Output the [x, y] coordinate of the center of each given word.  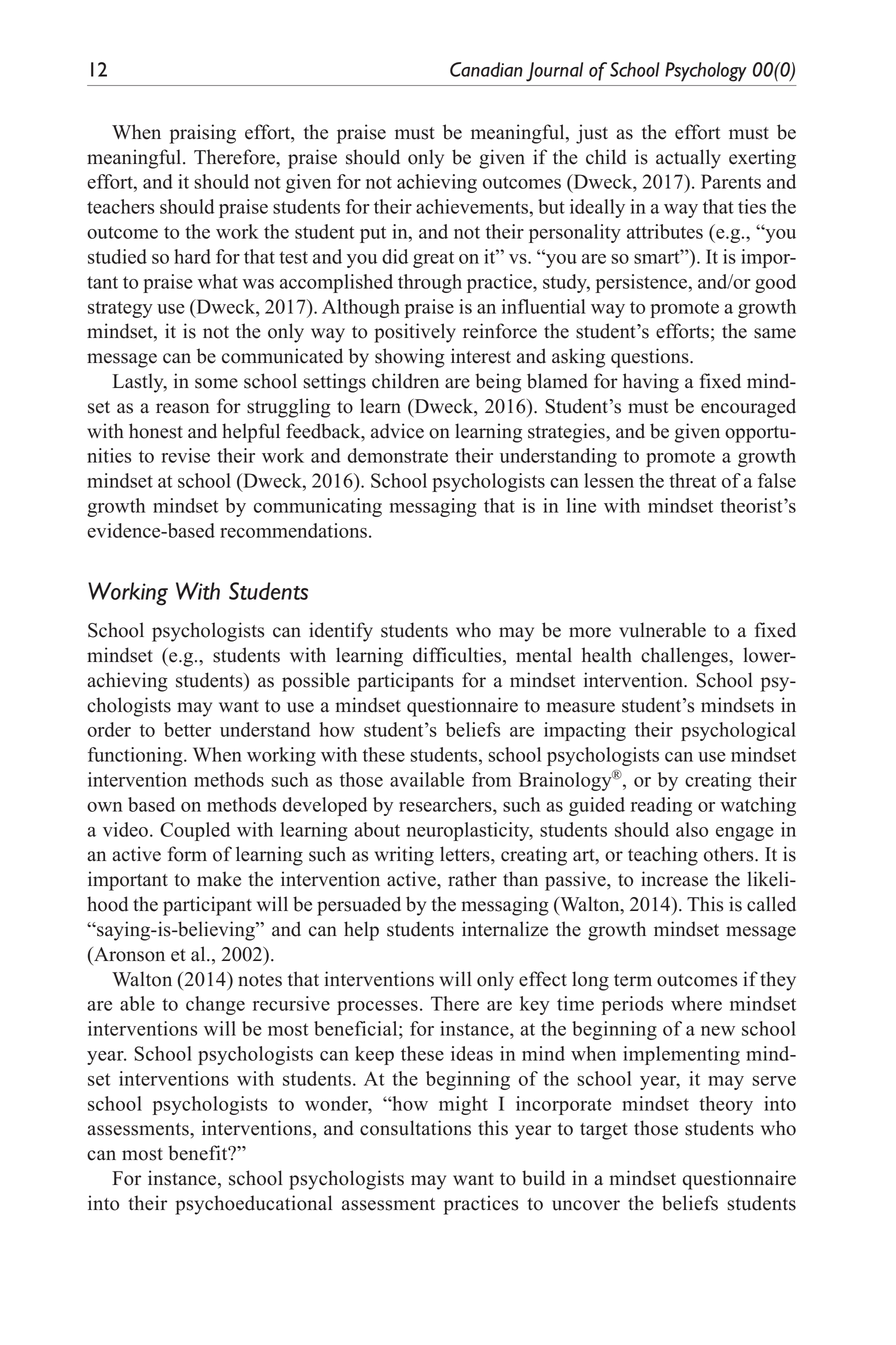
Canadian [486, 69]
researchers [446, 804]
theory [726, 1105]
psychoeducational [253, 1205]
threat [692, 480]
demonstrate [398, 455]
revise [185, 455]
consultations [415, 1128]
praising [203, 134]
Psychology [706, 72]
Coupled [195, 831]
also [692, 829]
